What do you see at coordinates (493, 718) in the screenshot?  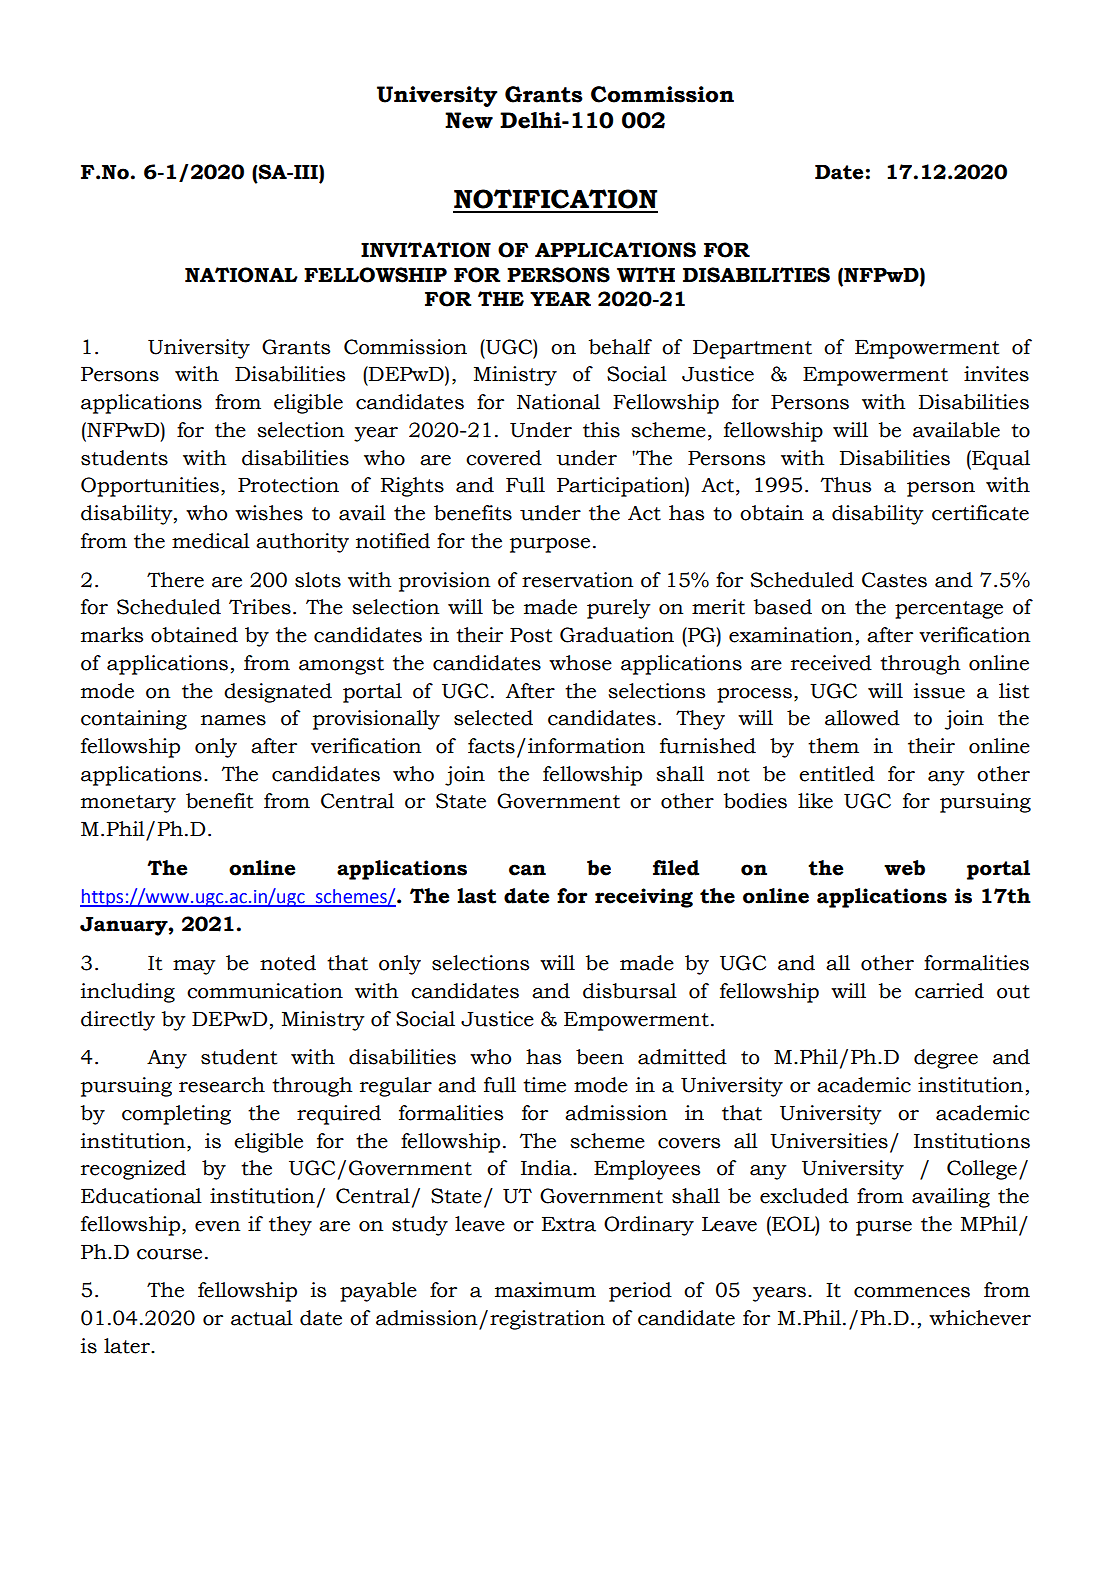 I see `selected` at bounding box center [493, 718].
